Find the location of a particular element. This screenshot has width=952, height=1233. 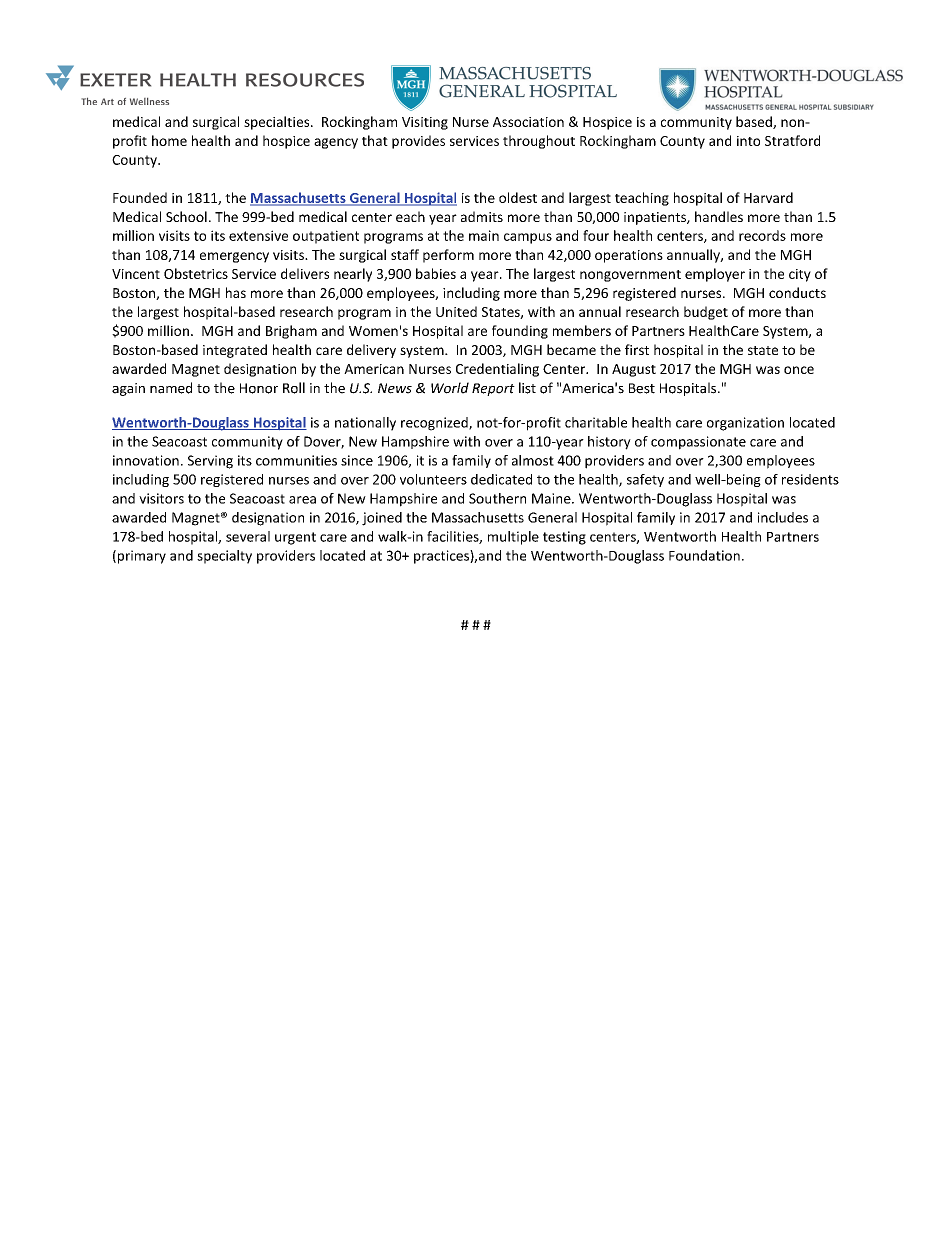

recognized is located at coordinates (435, 424).
